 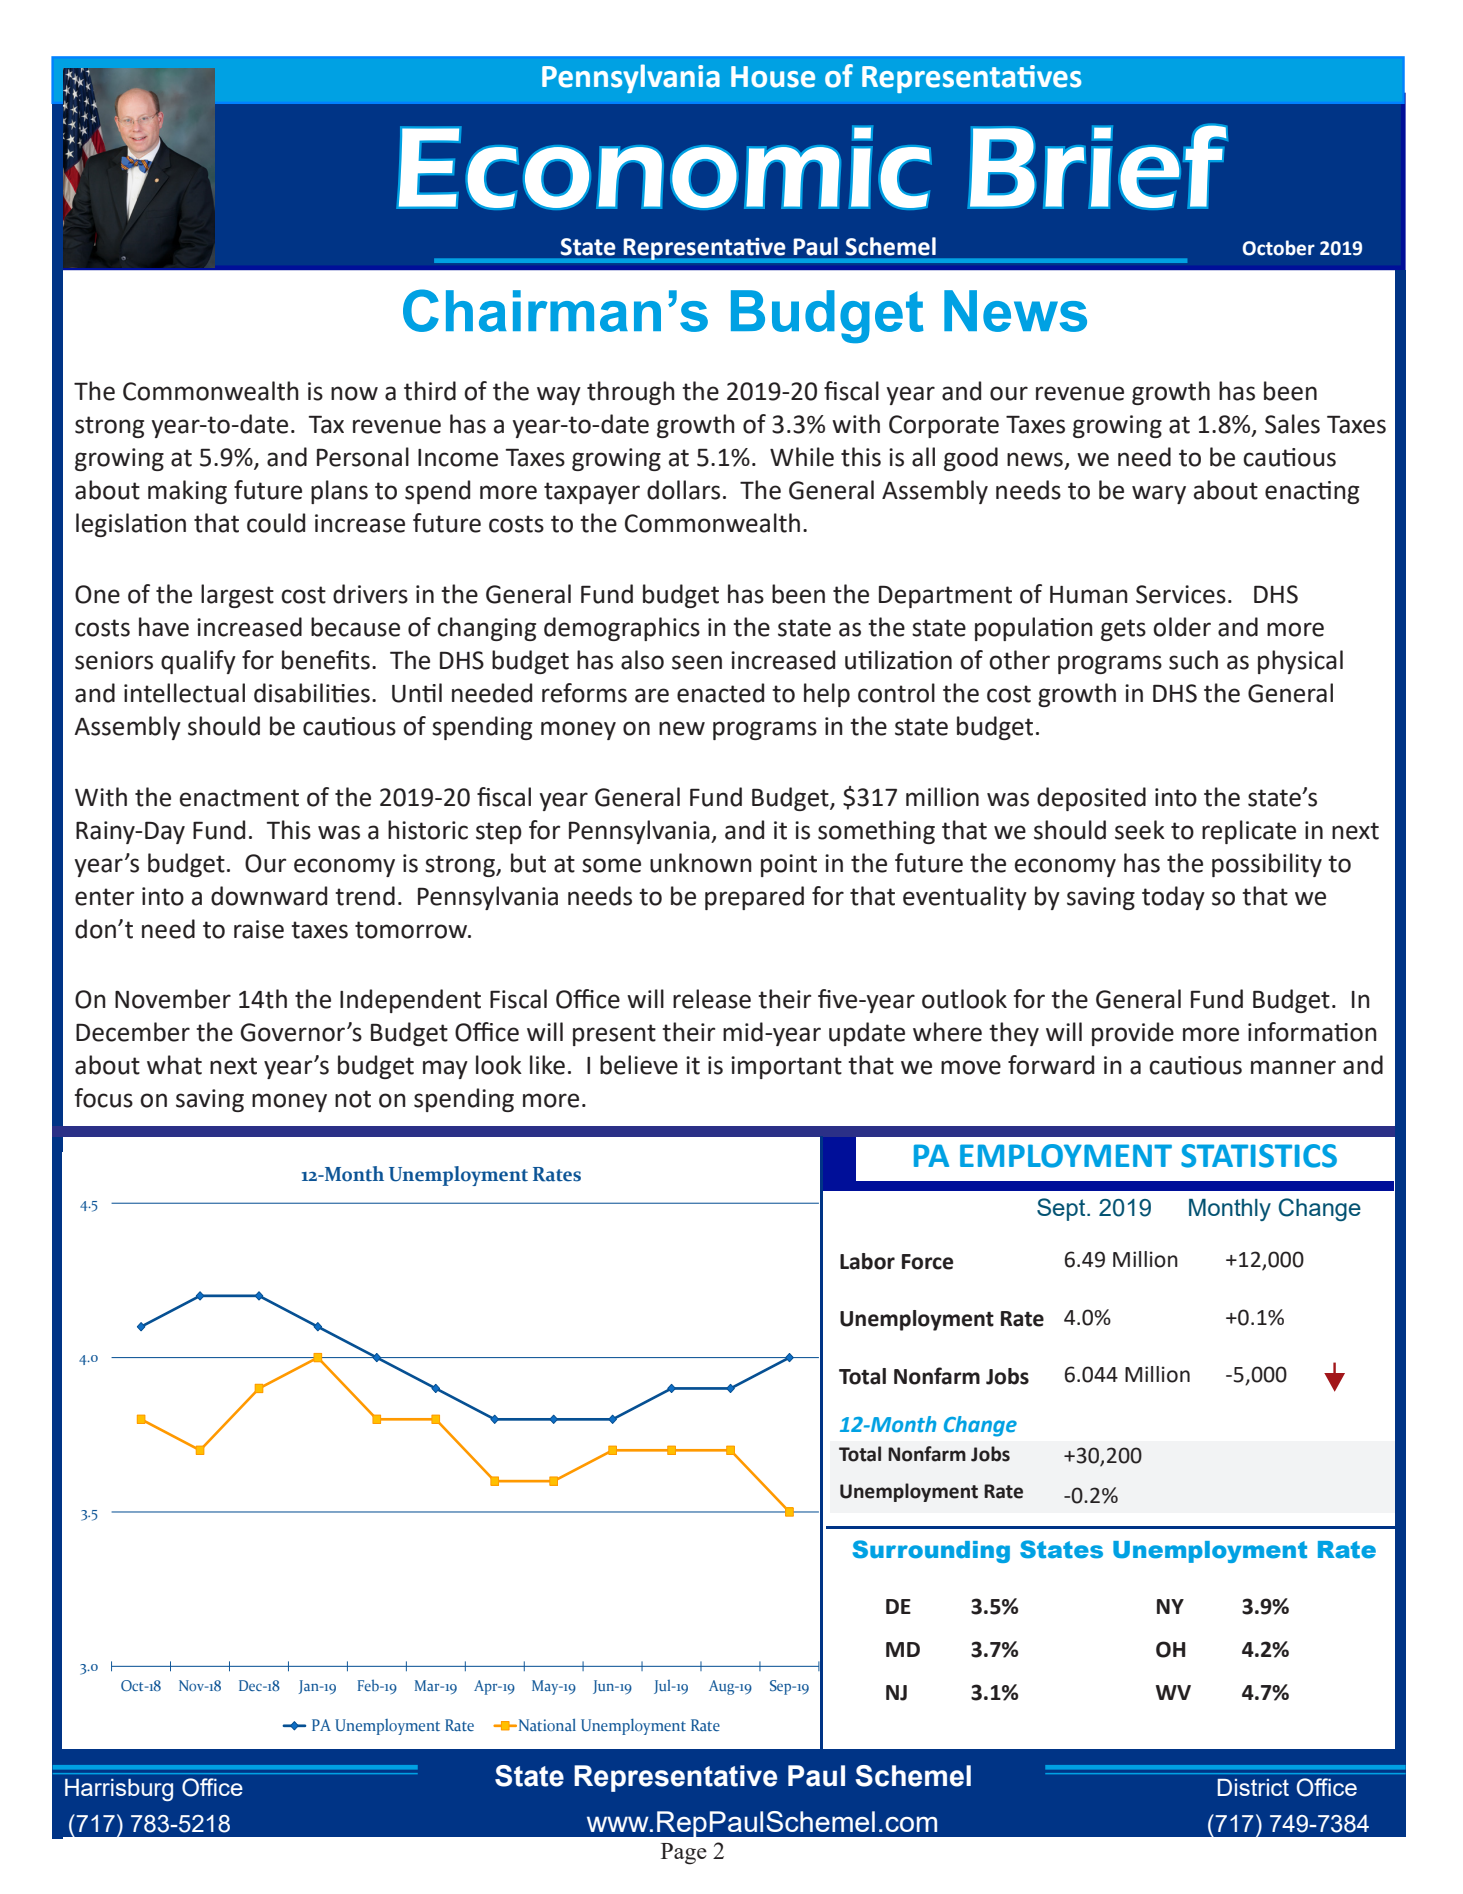 What do you see at coordinates (720, 693) in the screenshot?
I see `enacted` at bounding box center [720, 693].
